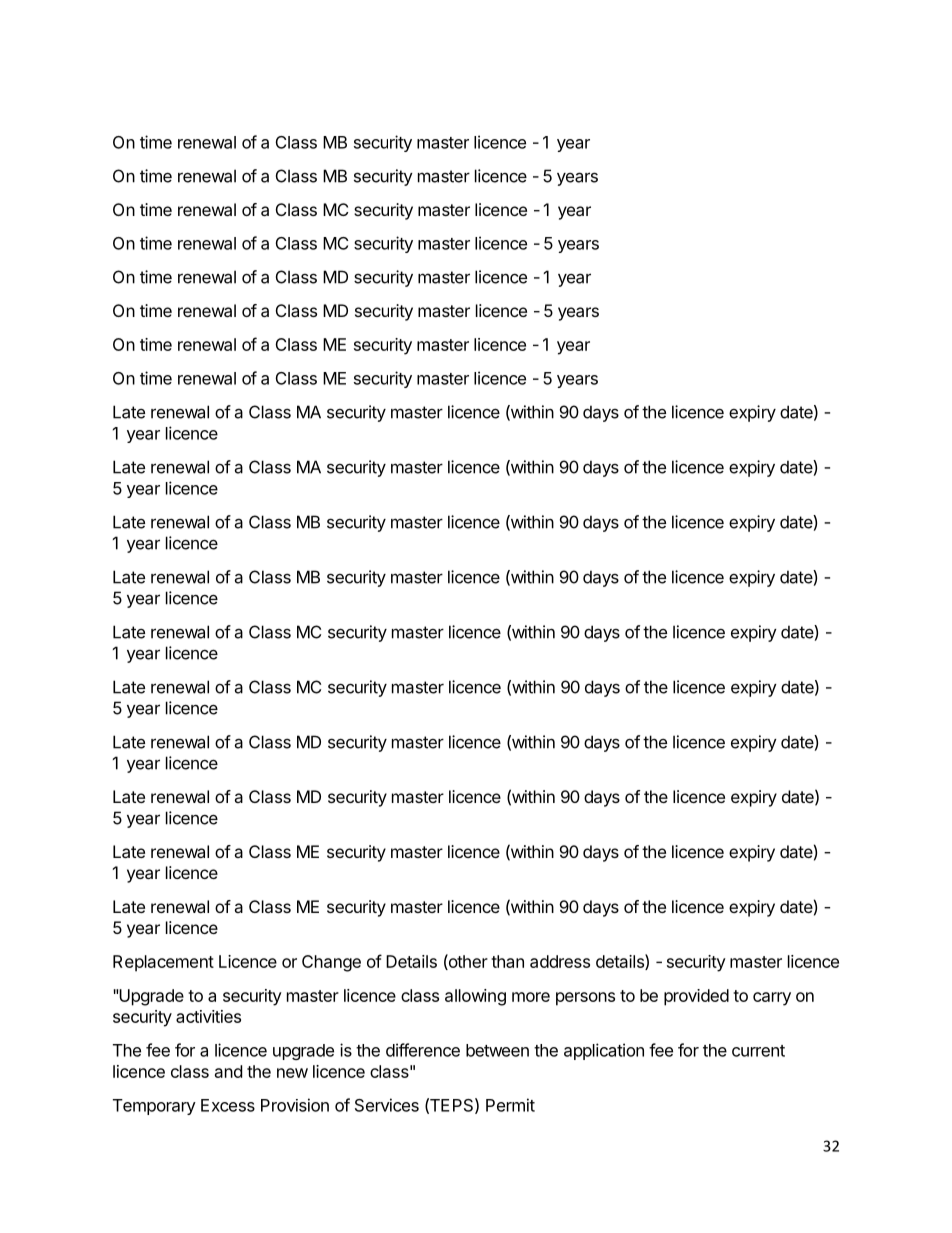 The image size is (952, 1233). What do you see at coordinates (497, 1050) in the page?
I see `between` at bounding box center [497, 1050].
